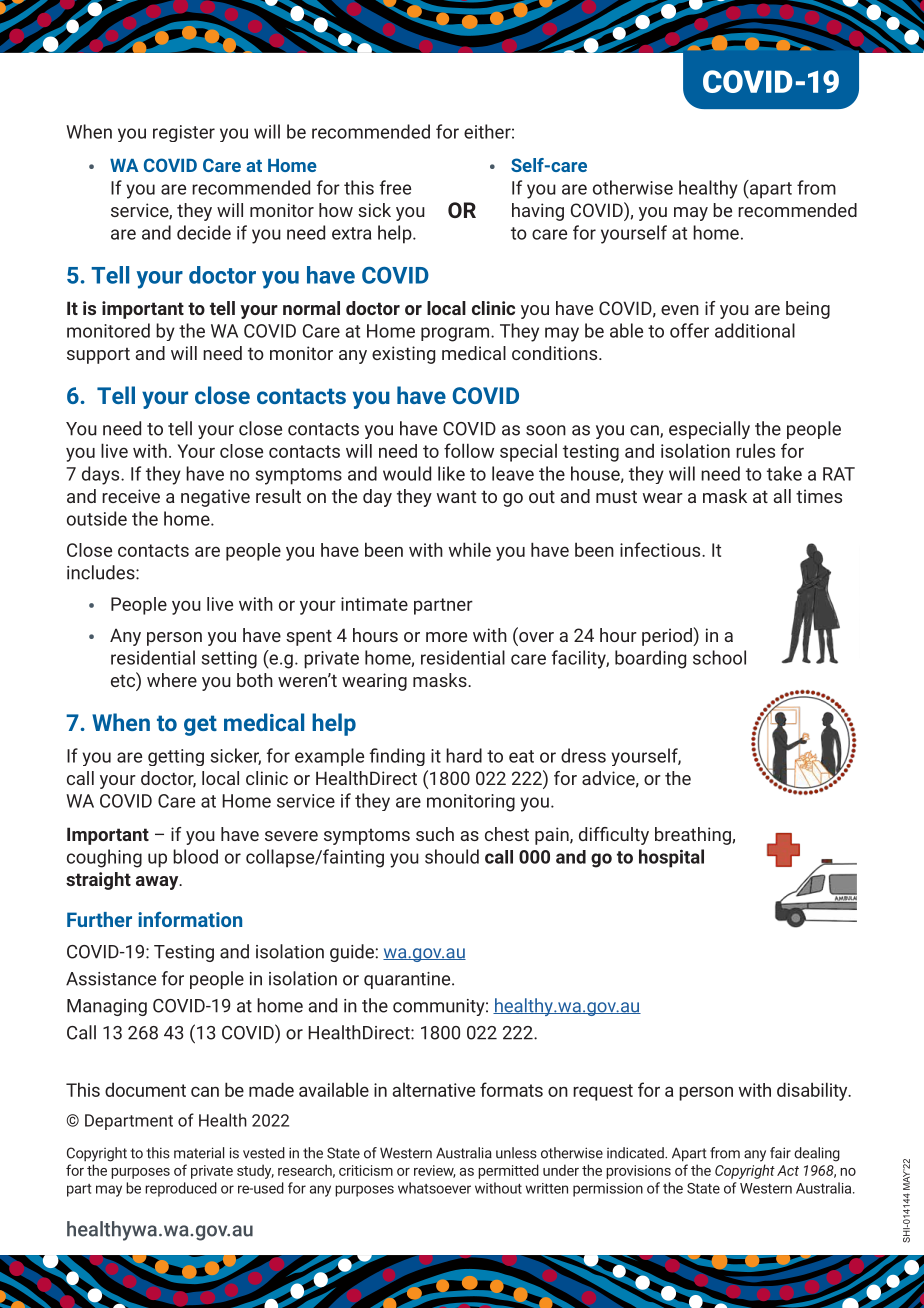  I want to click on negative, so click(215, 498).
